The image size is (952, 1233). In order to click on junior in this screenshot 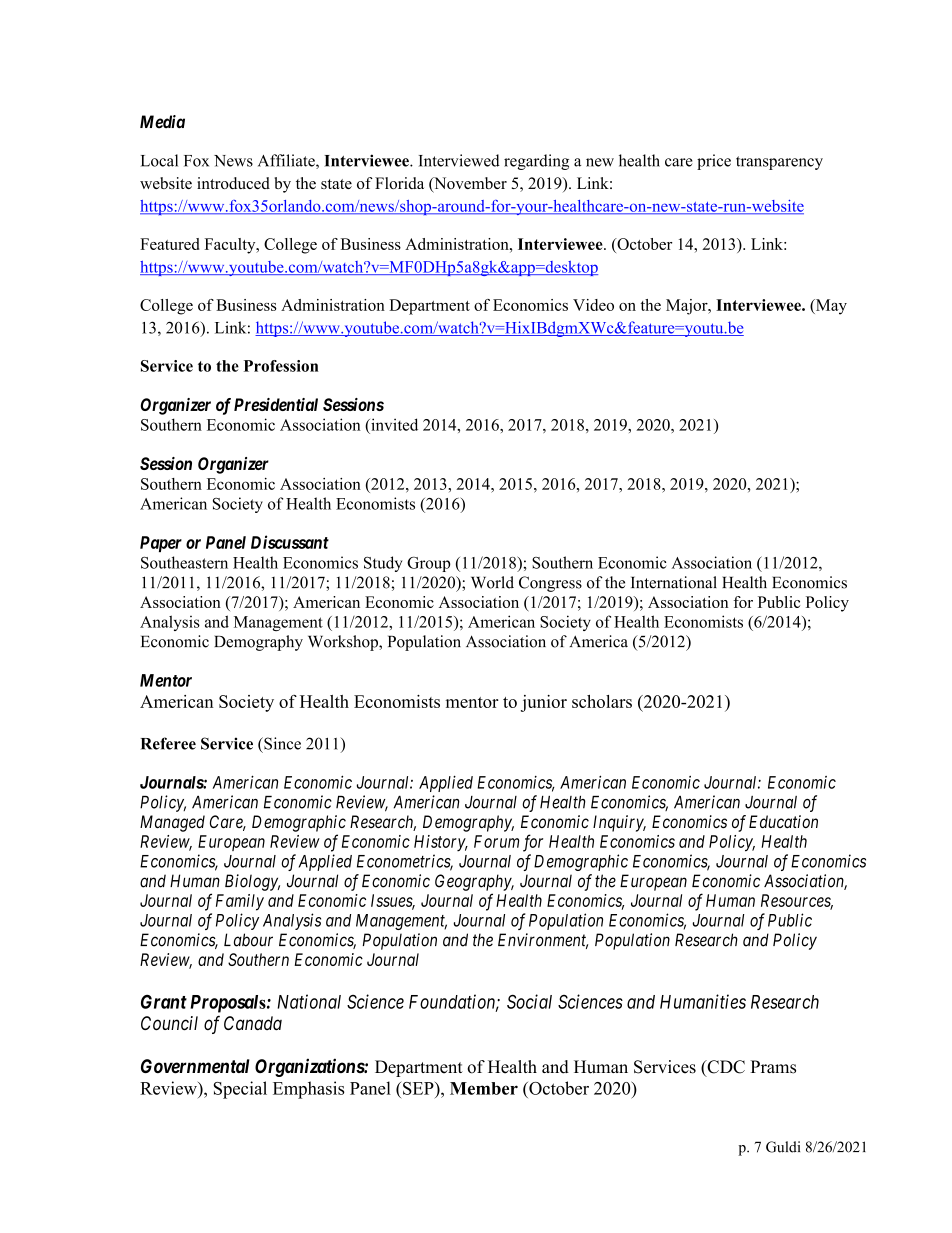, I will do `click(544, 703)`.
